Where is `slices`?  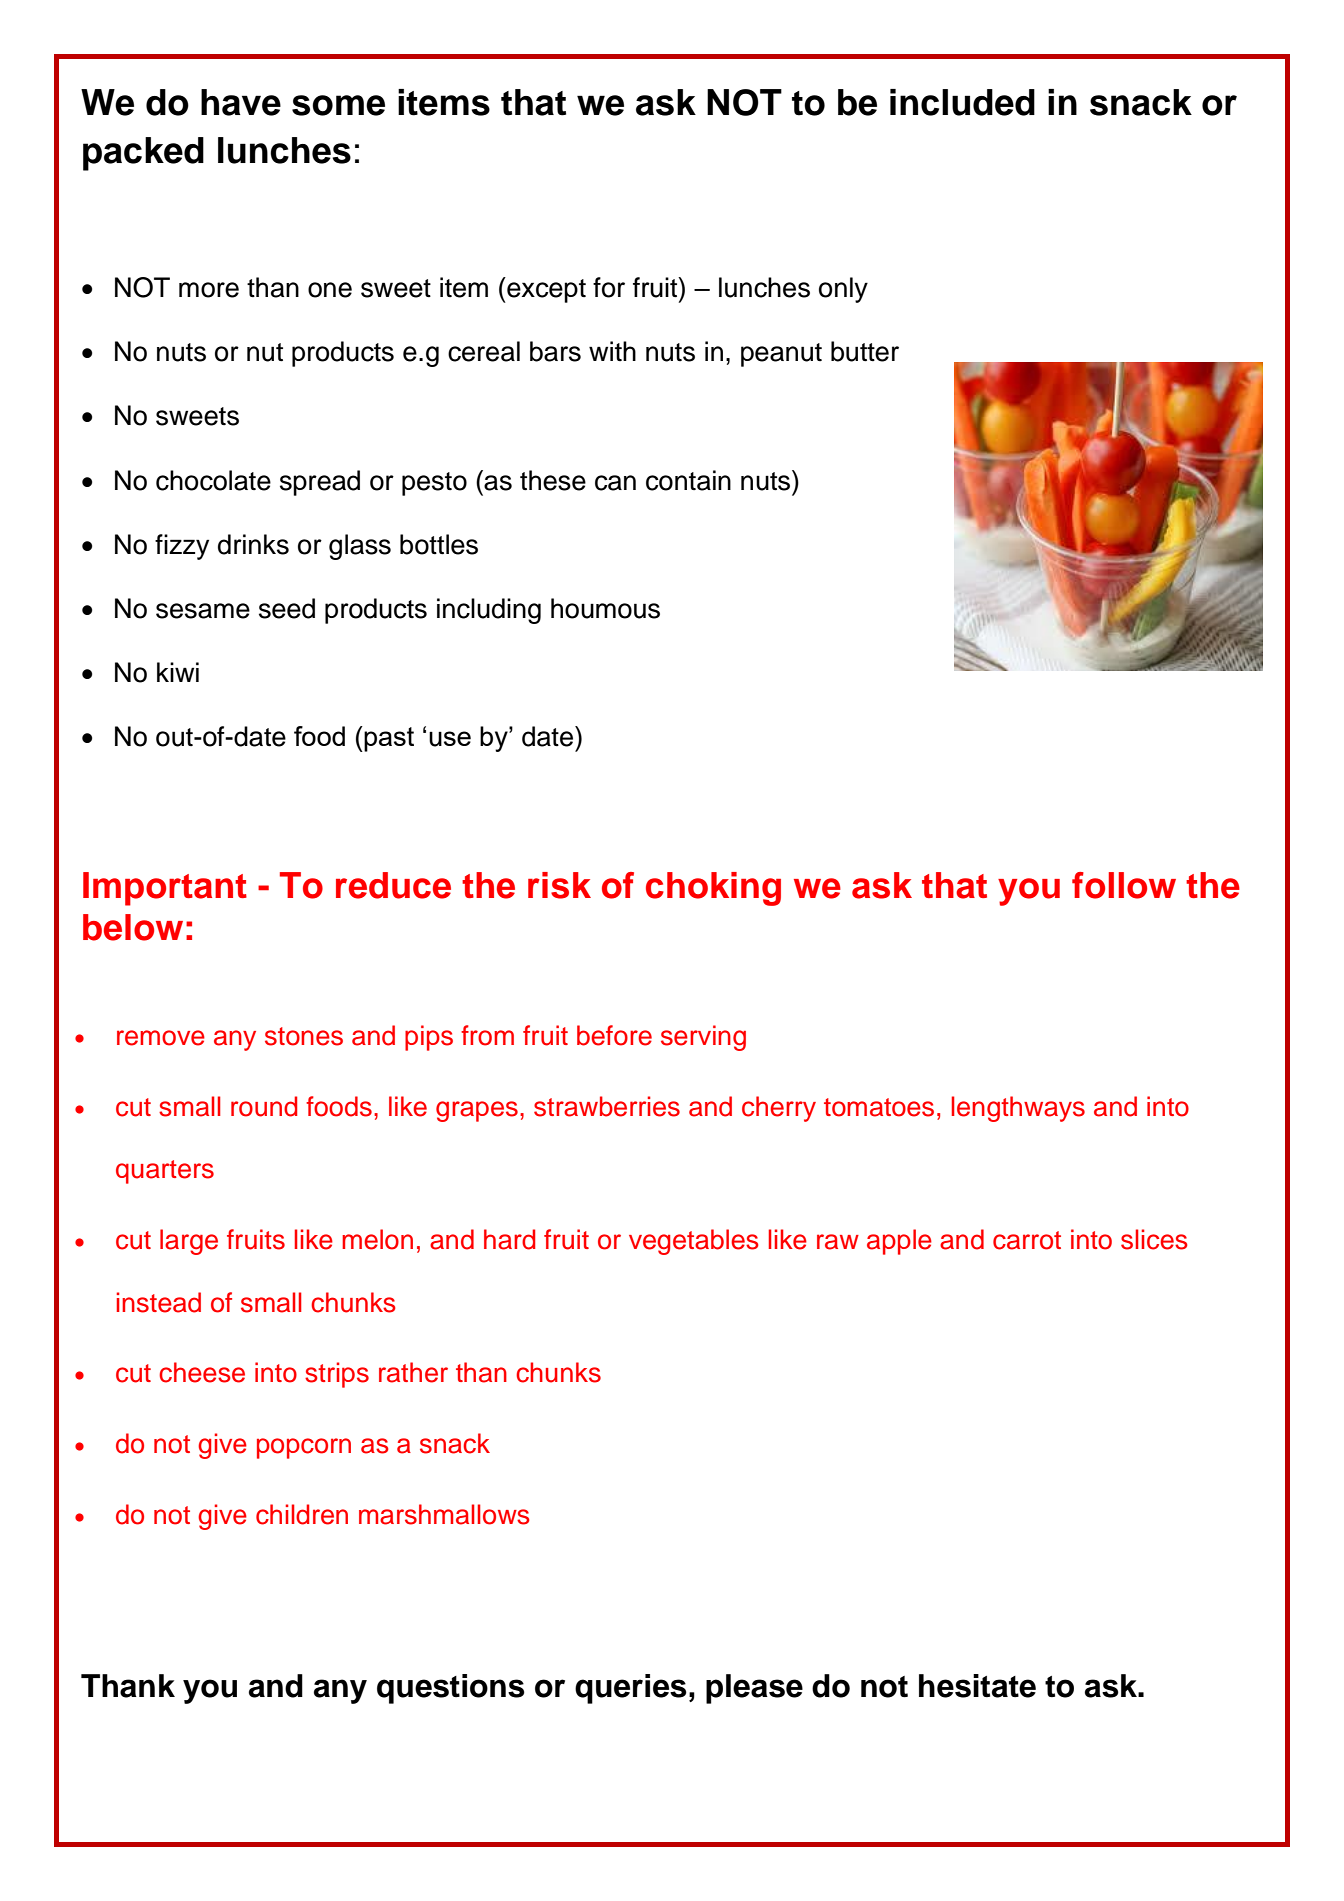 slices is located at coordinates (1154, 1239).
